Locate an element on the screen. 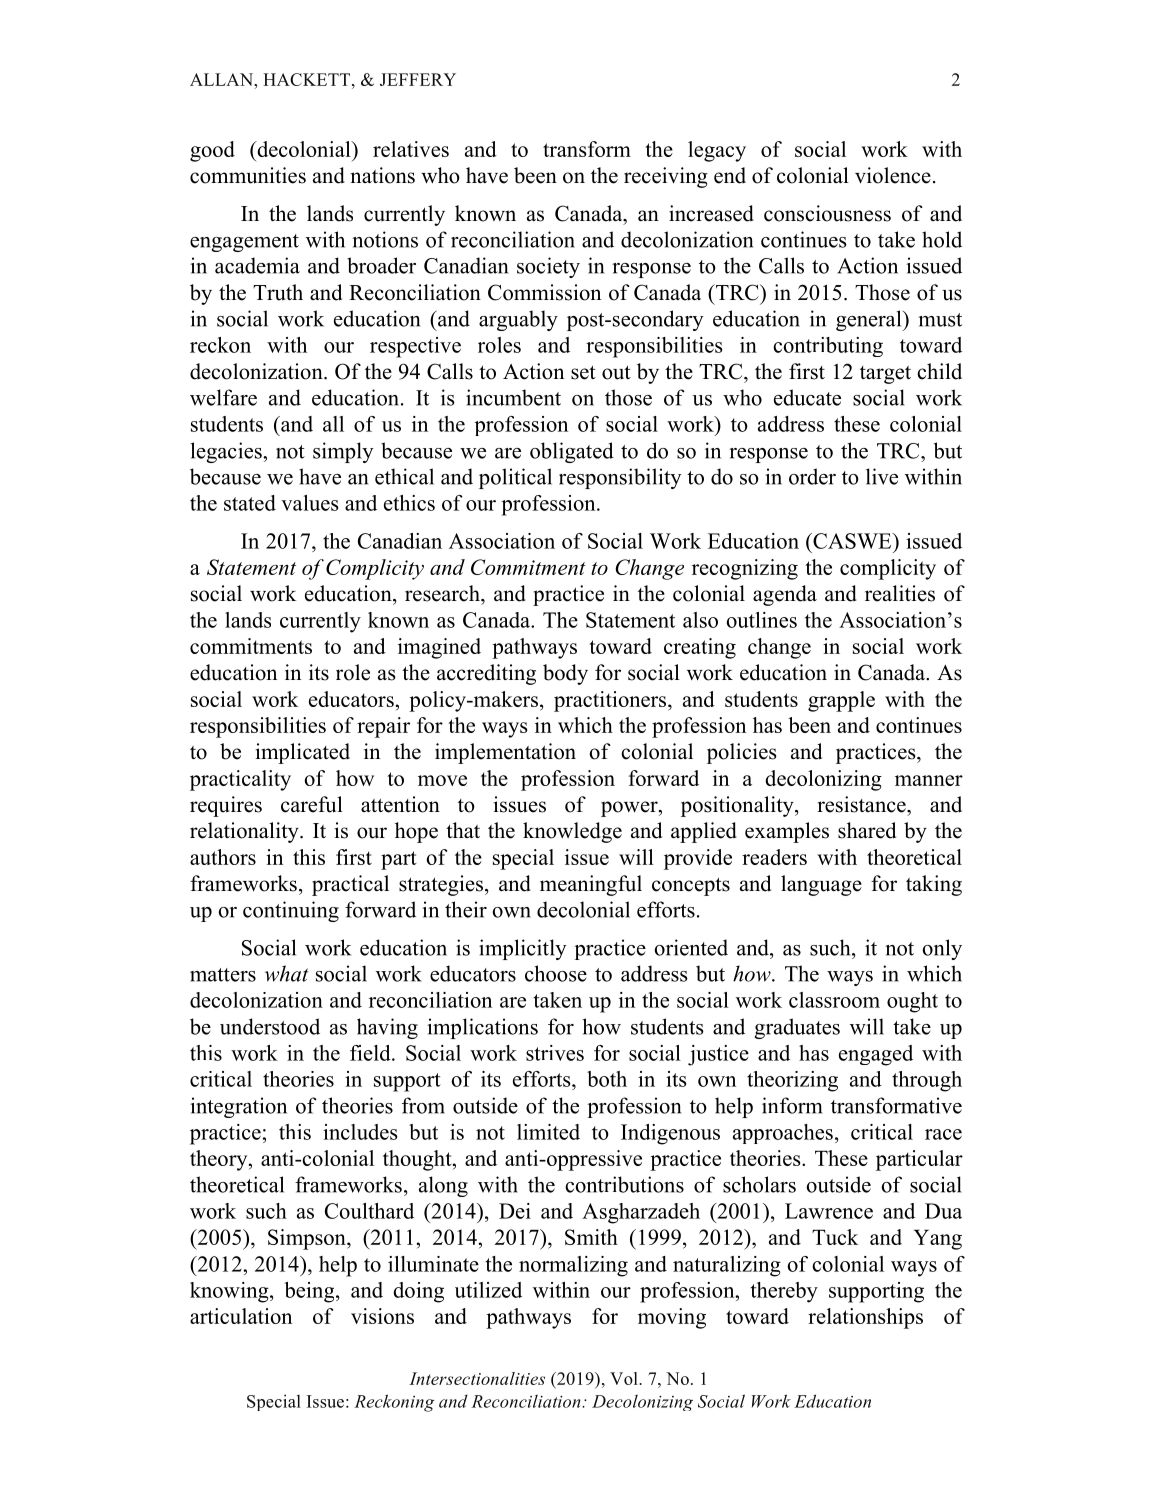 Image resolution: width=1152 pixels, height=1491 pixels. educate is located at coordinates (807, 397).
